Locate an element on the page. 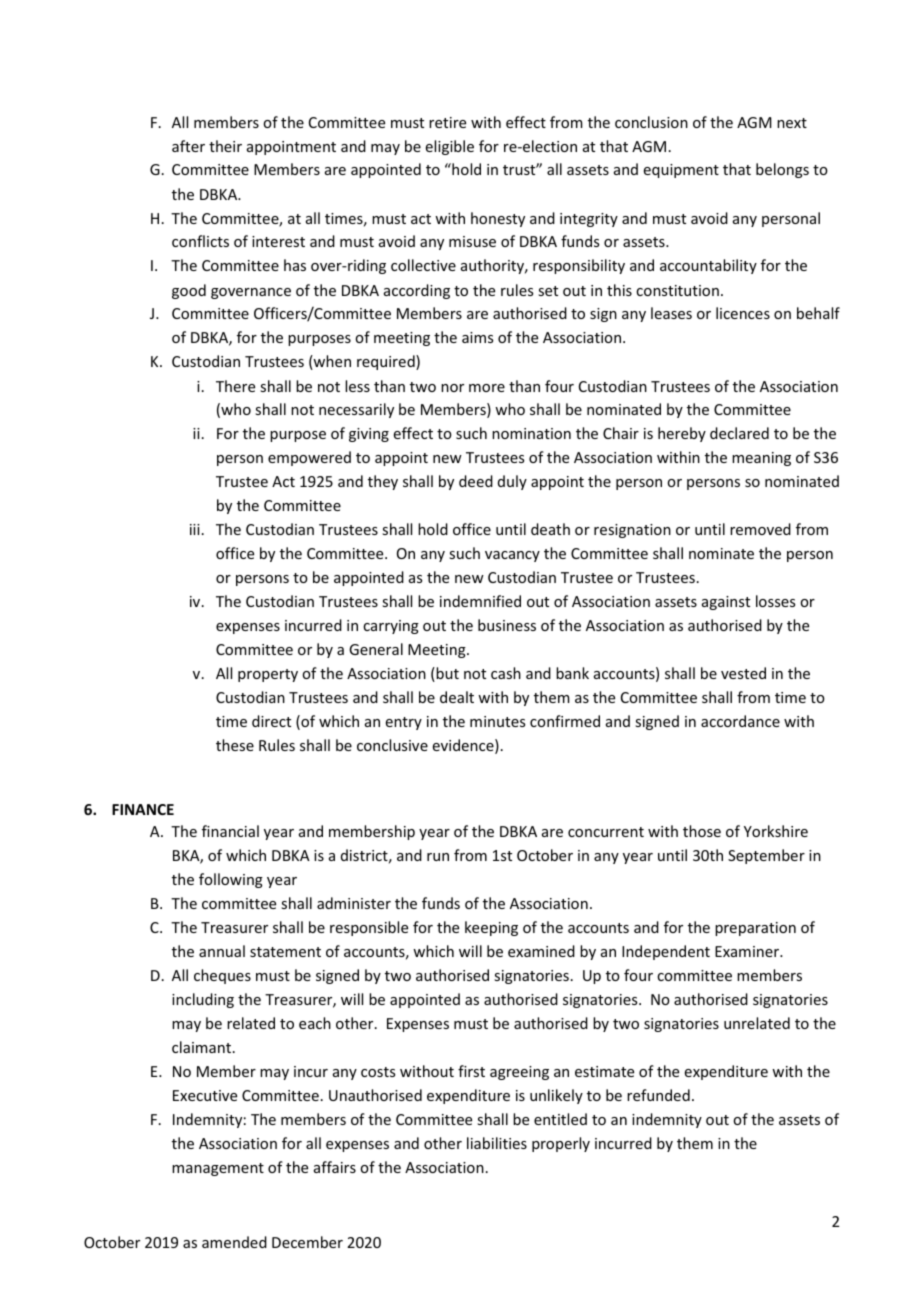 The image size is (924, 1308). eligible is located at coordinates (450, 147).
